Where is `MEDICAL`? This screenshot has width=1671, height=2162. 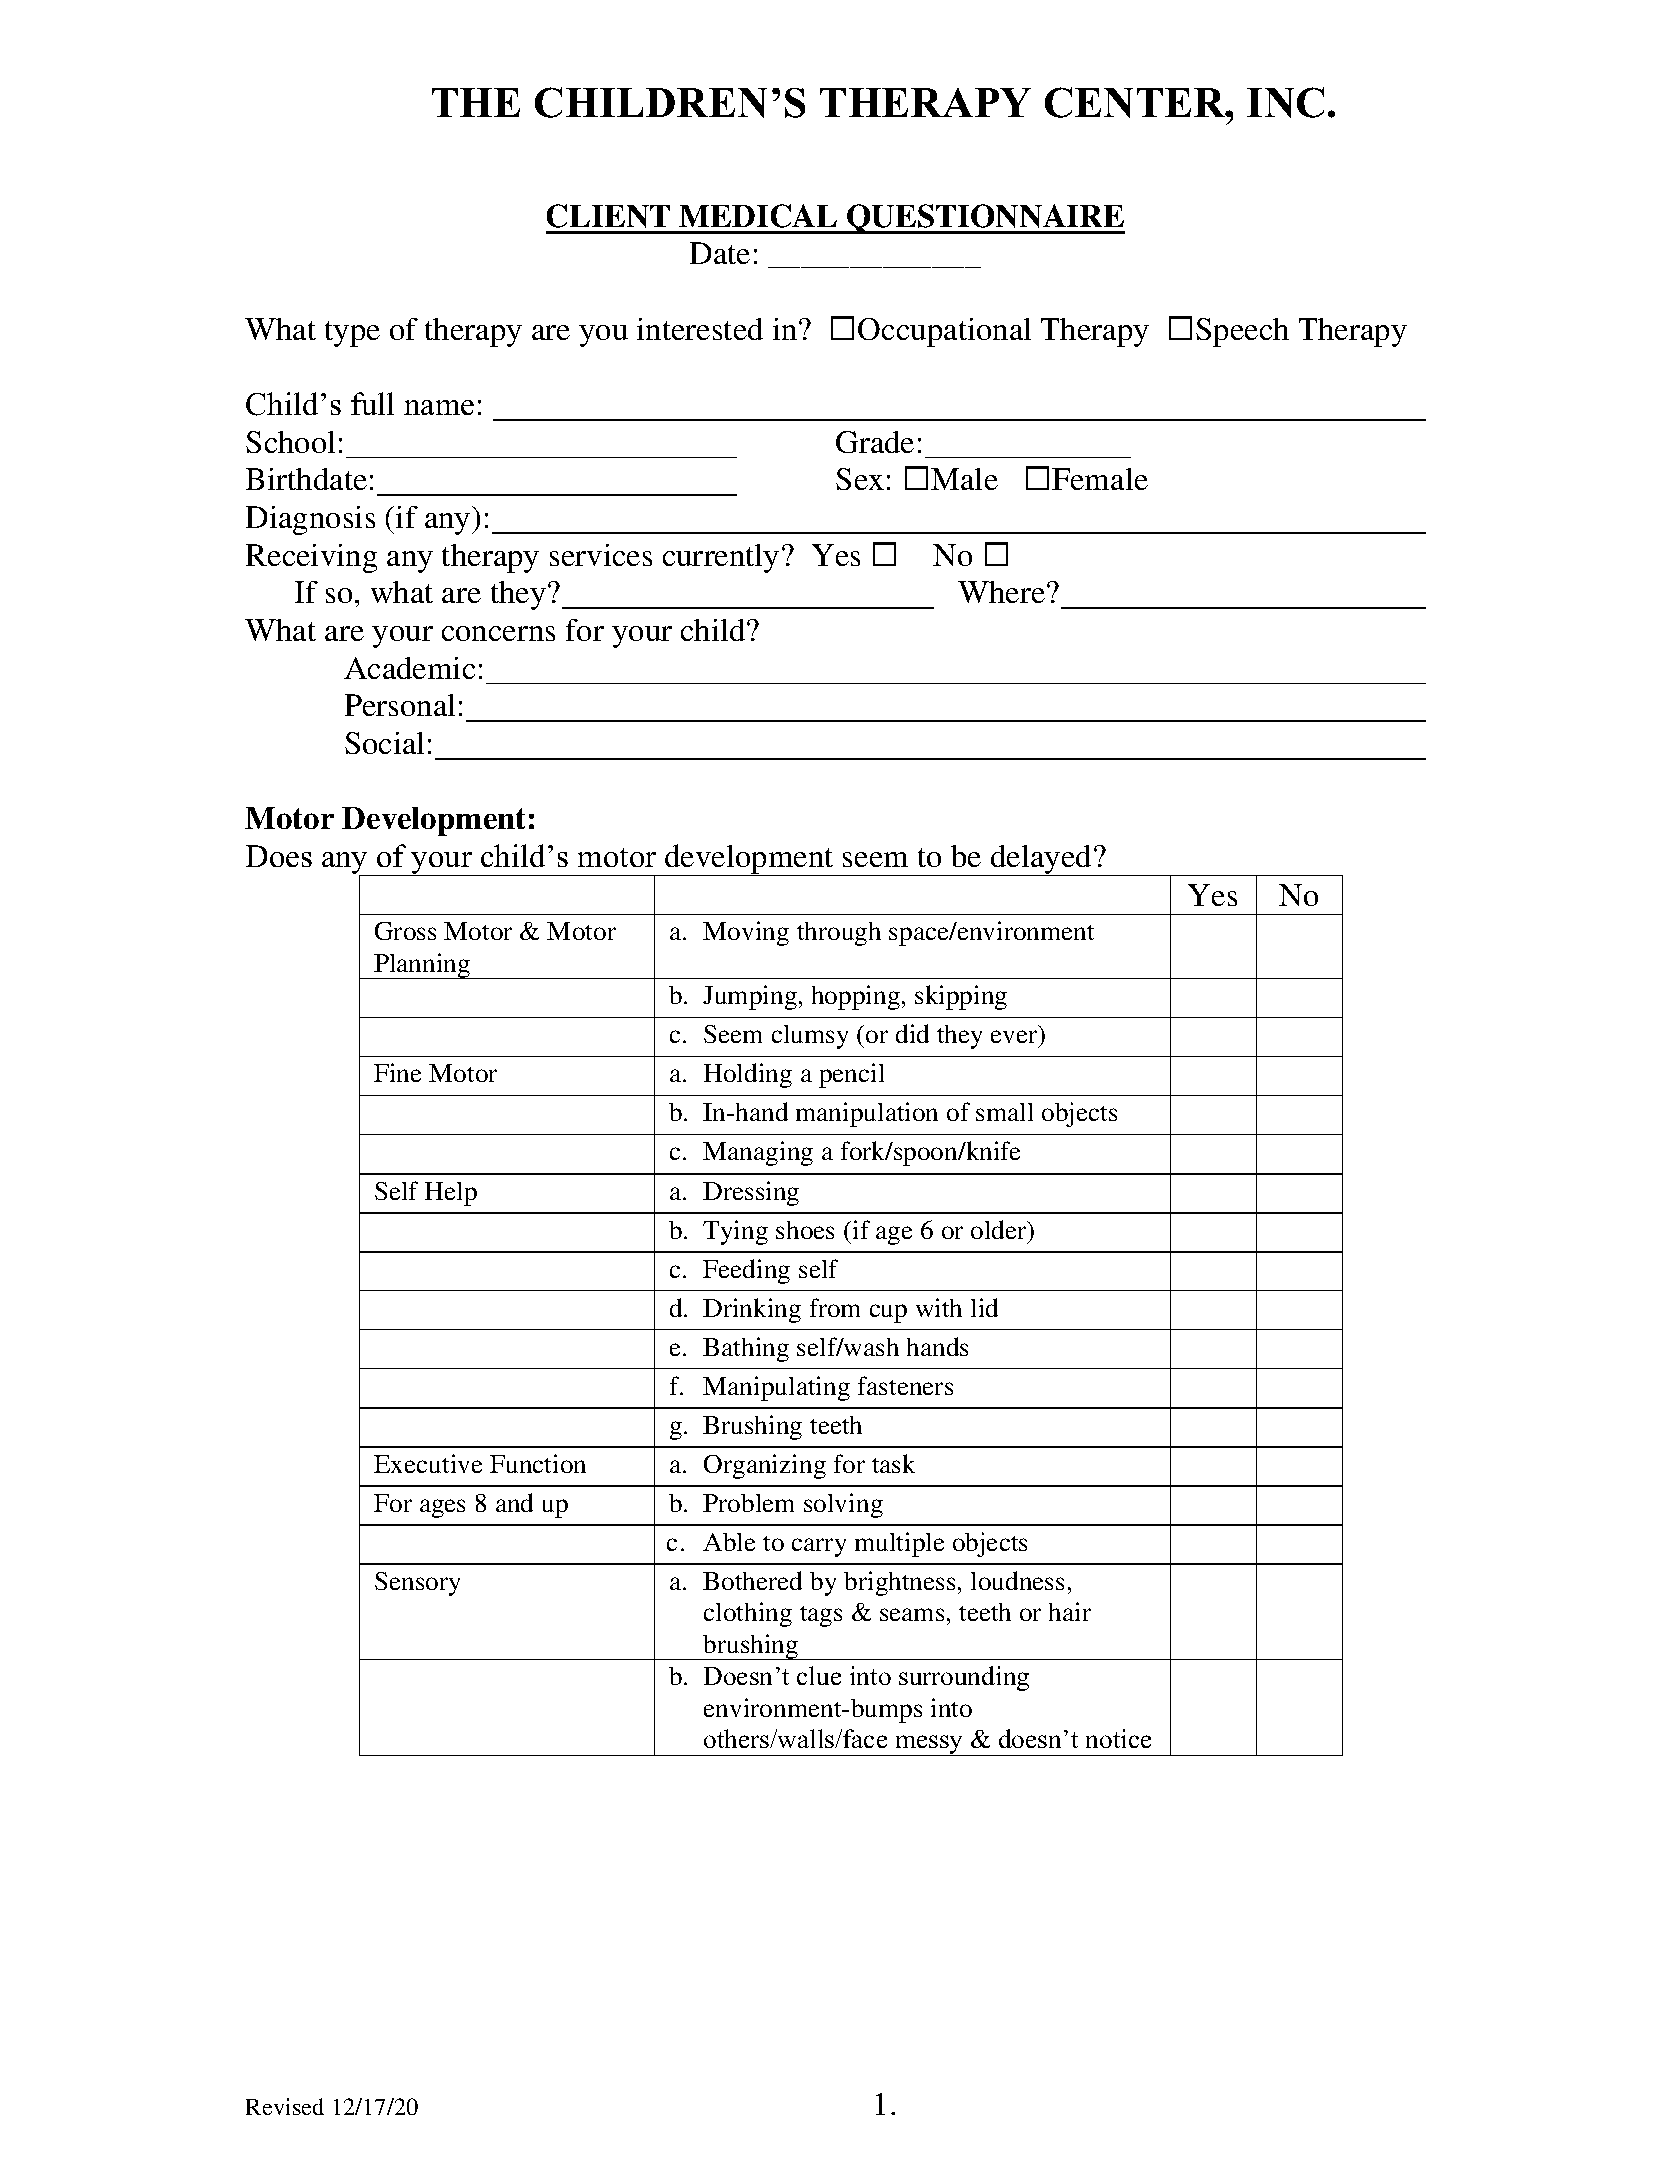 MEDICAL is located at coordinates (758, 216).
